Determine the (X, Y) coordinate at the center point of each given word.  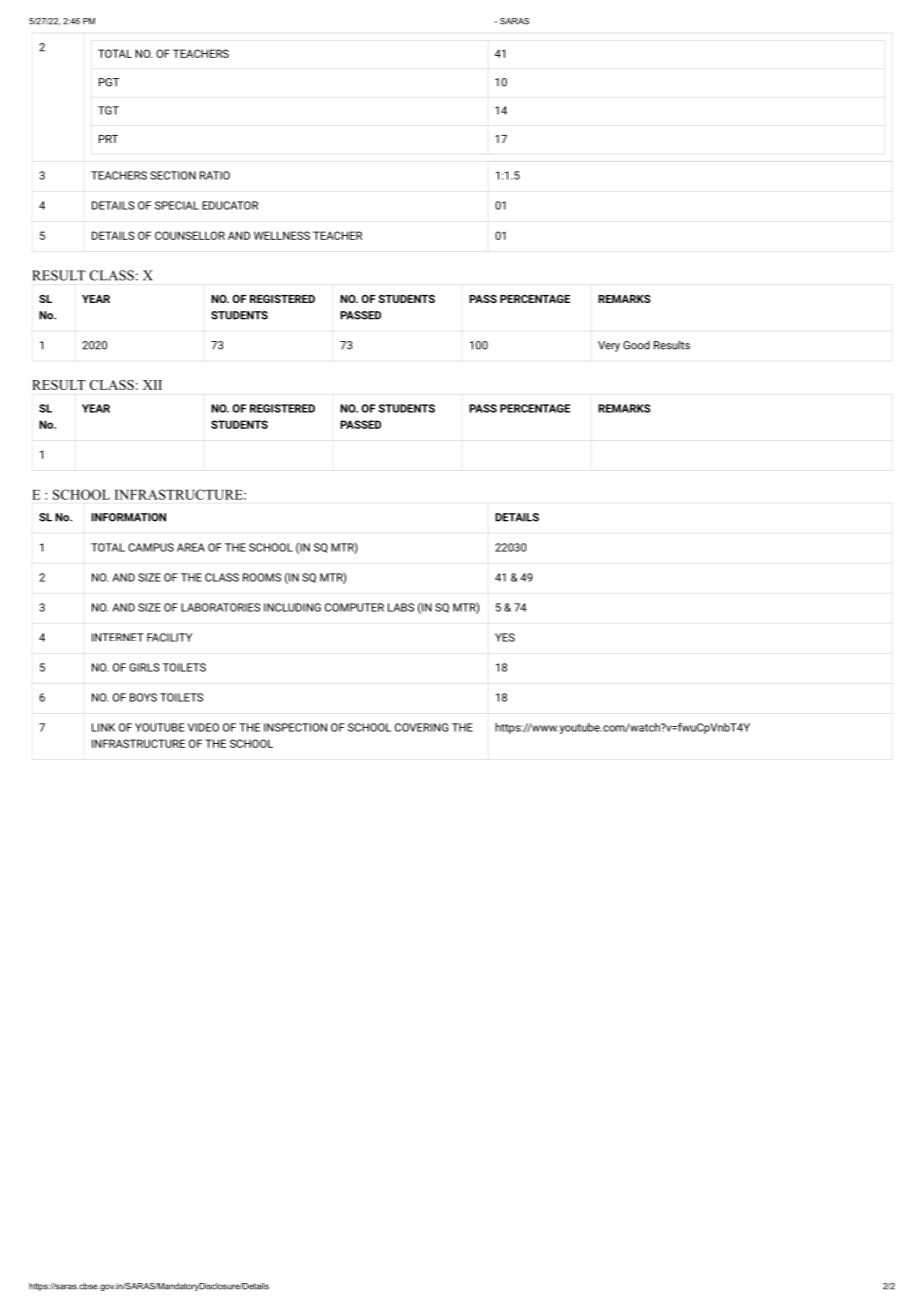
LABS (401, 607)
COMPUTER (354, 607)
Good (636, 345)
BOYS (143, 697)
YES (505, 637)
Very (609, 346)
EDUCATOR (230, 205)
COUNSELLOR (190, 235)
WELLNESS (282, 235)
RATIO (215, 175)
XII (152, 385)
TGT (108, 110)
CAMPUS (151, 547)
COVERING (421, 727)
